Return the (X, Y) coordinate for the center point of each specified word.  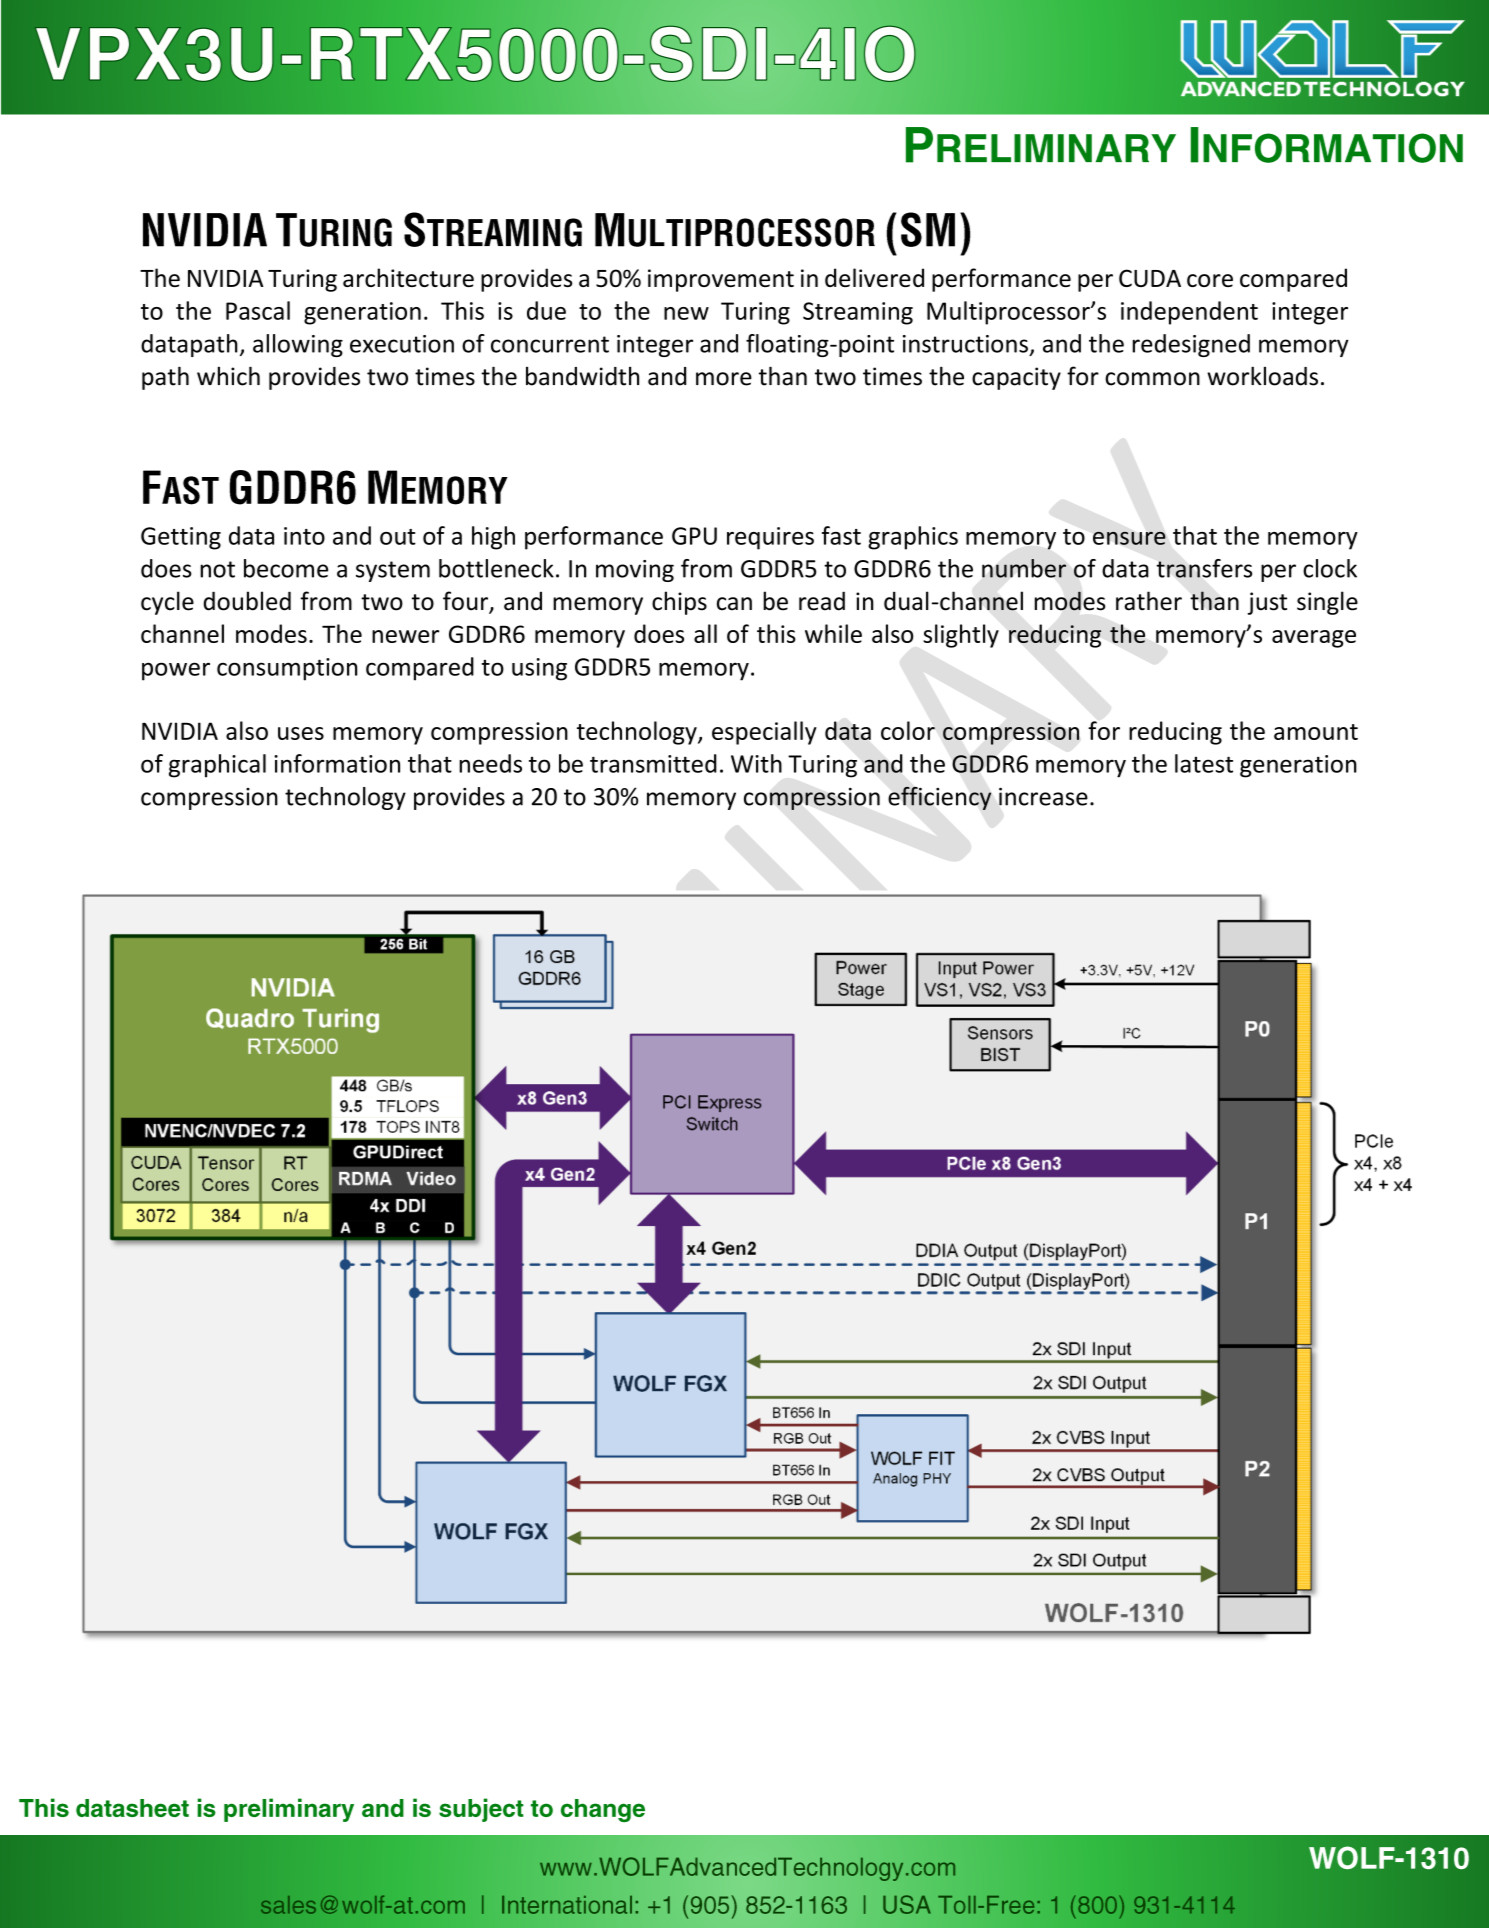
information (337, 763)
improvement (721, 280)
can (734, 604)
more (724, 379)
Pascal (258, 310)
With (756, 763)
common (1152, 379)
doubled (247, 601)
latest (1204, 763)
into (304, 536)
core (1210, 280)
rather (1149, 601)
